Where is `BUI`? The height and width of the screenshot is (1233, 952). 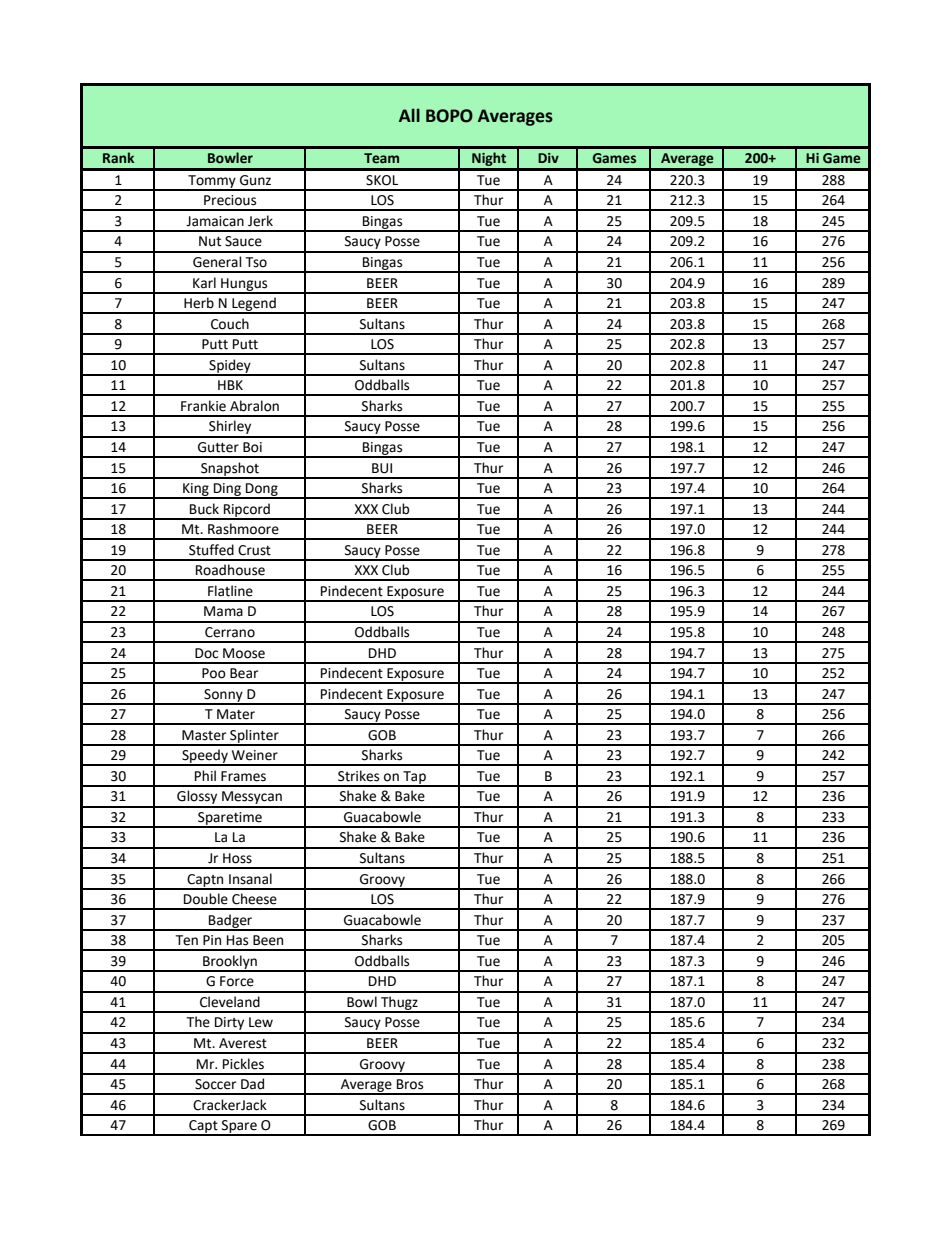
BUI is located at coordinates (382, 468).
